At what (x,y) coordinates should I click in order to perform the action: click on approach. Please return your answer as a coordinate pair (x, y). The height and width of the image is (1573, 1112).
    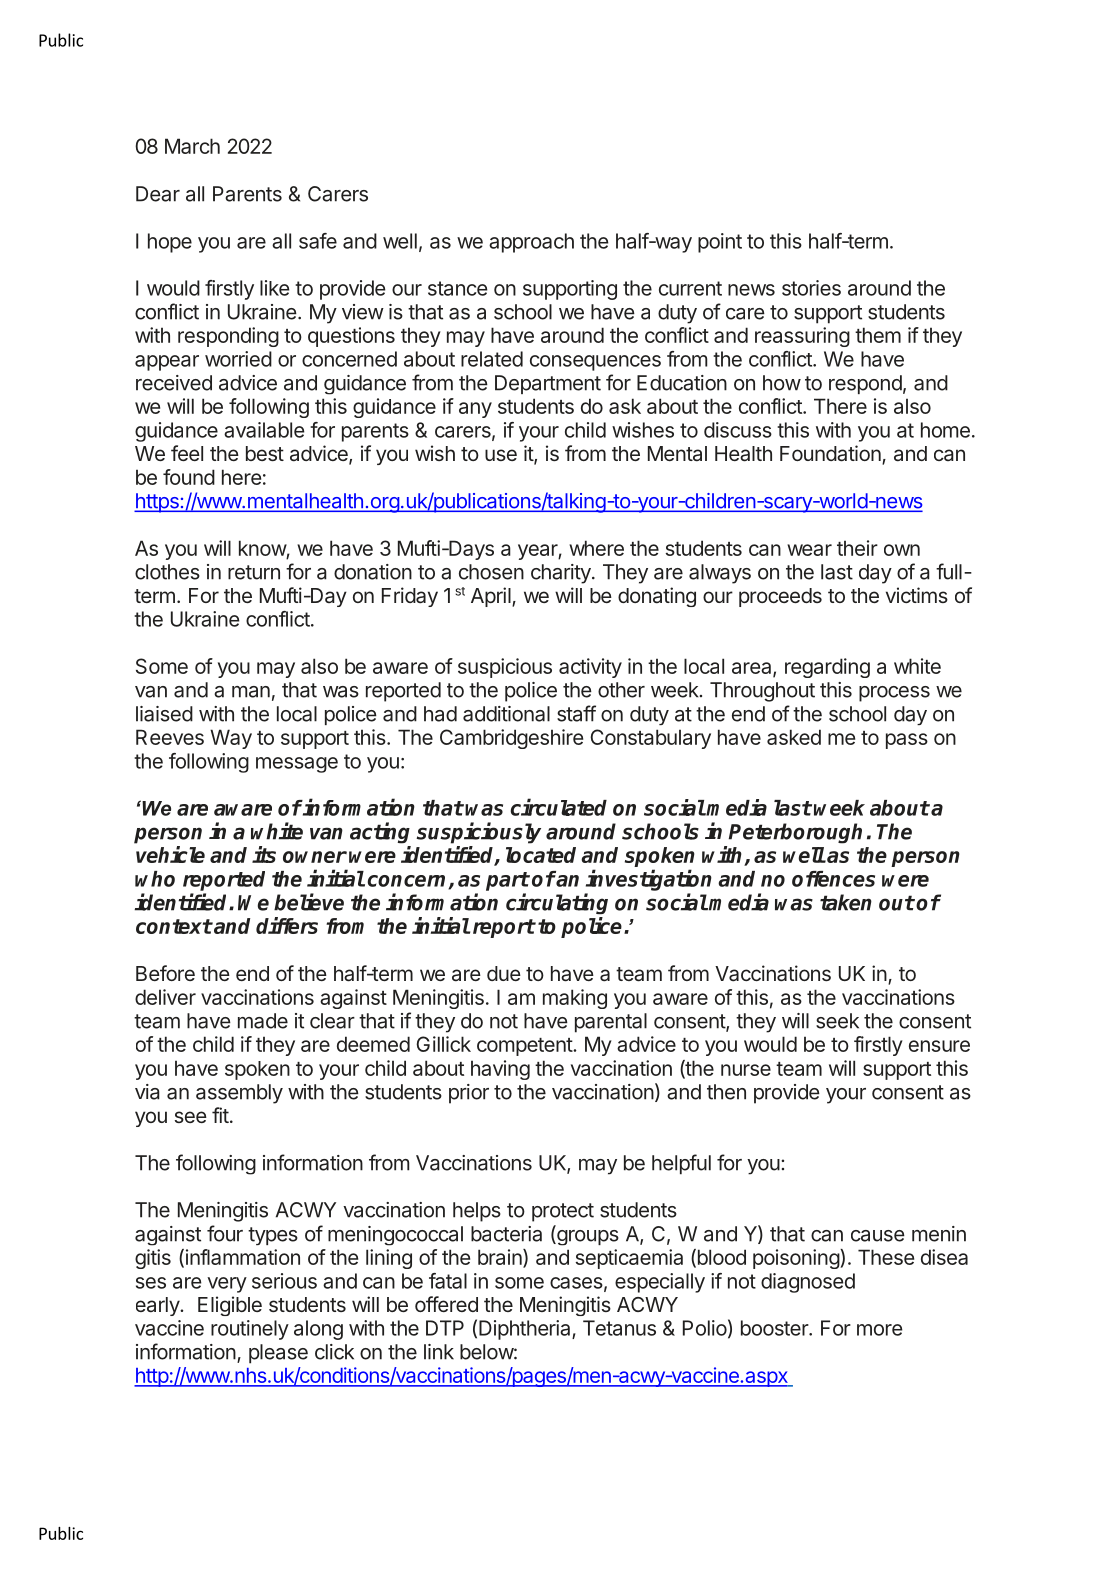
    Looking at the image, I should click on (531, 243).
